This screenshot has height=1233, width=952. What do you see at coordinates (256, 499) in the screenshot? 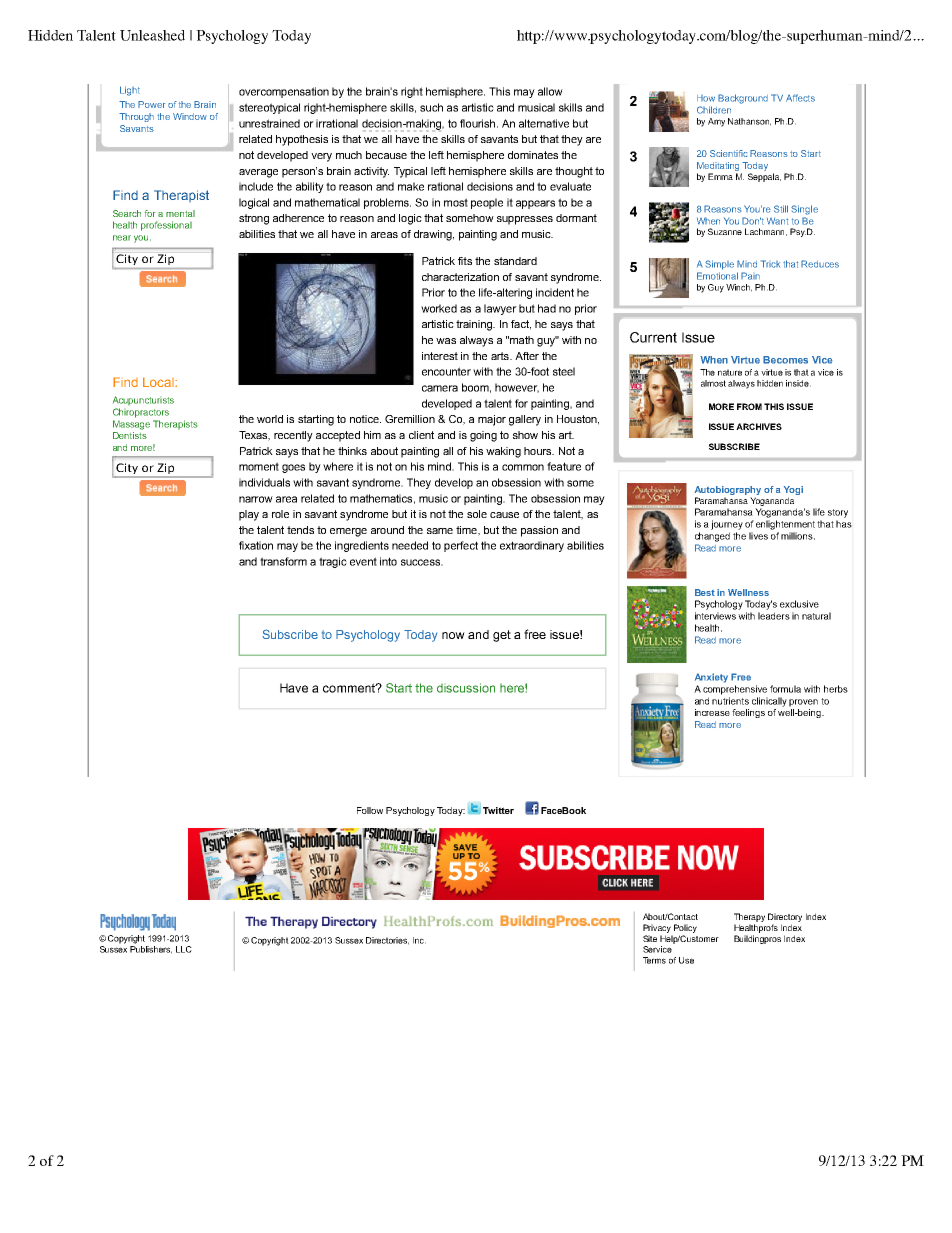
I see `narrow` at bounding box center [256, 499].
